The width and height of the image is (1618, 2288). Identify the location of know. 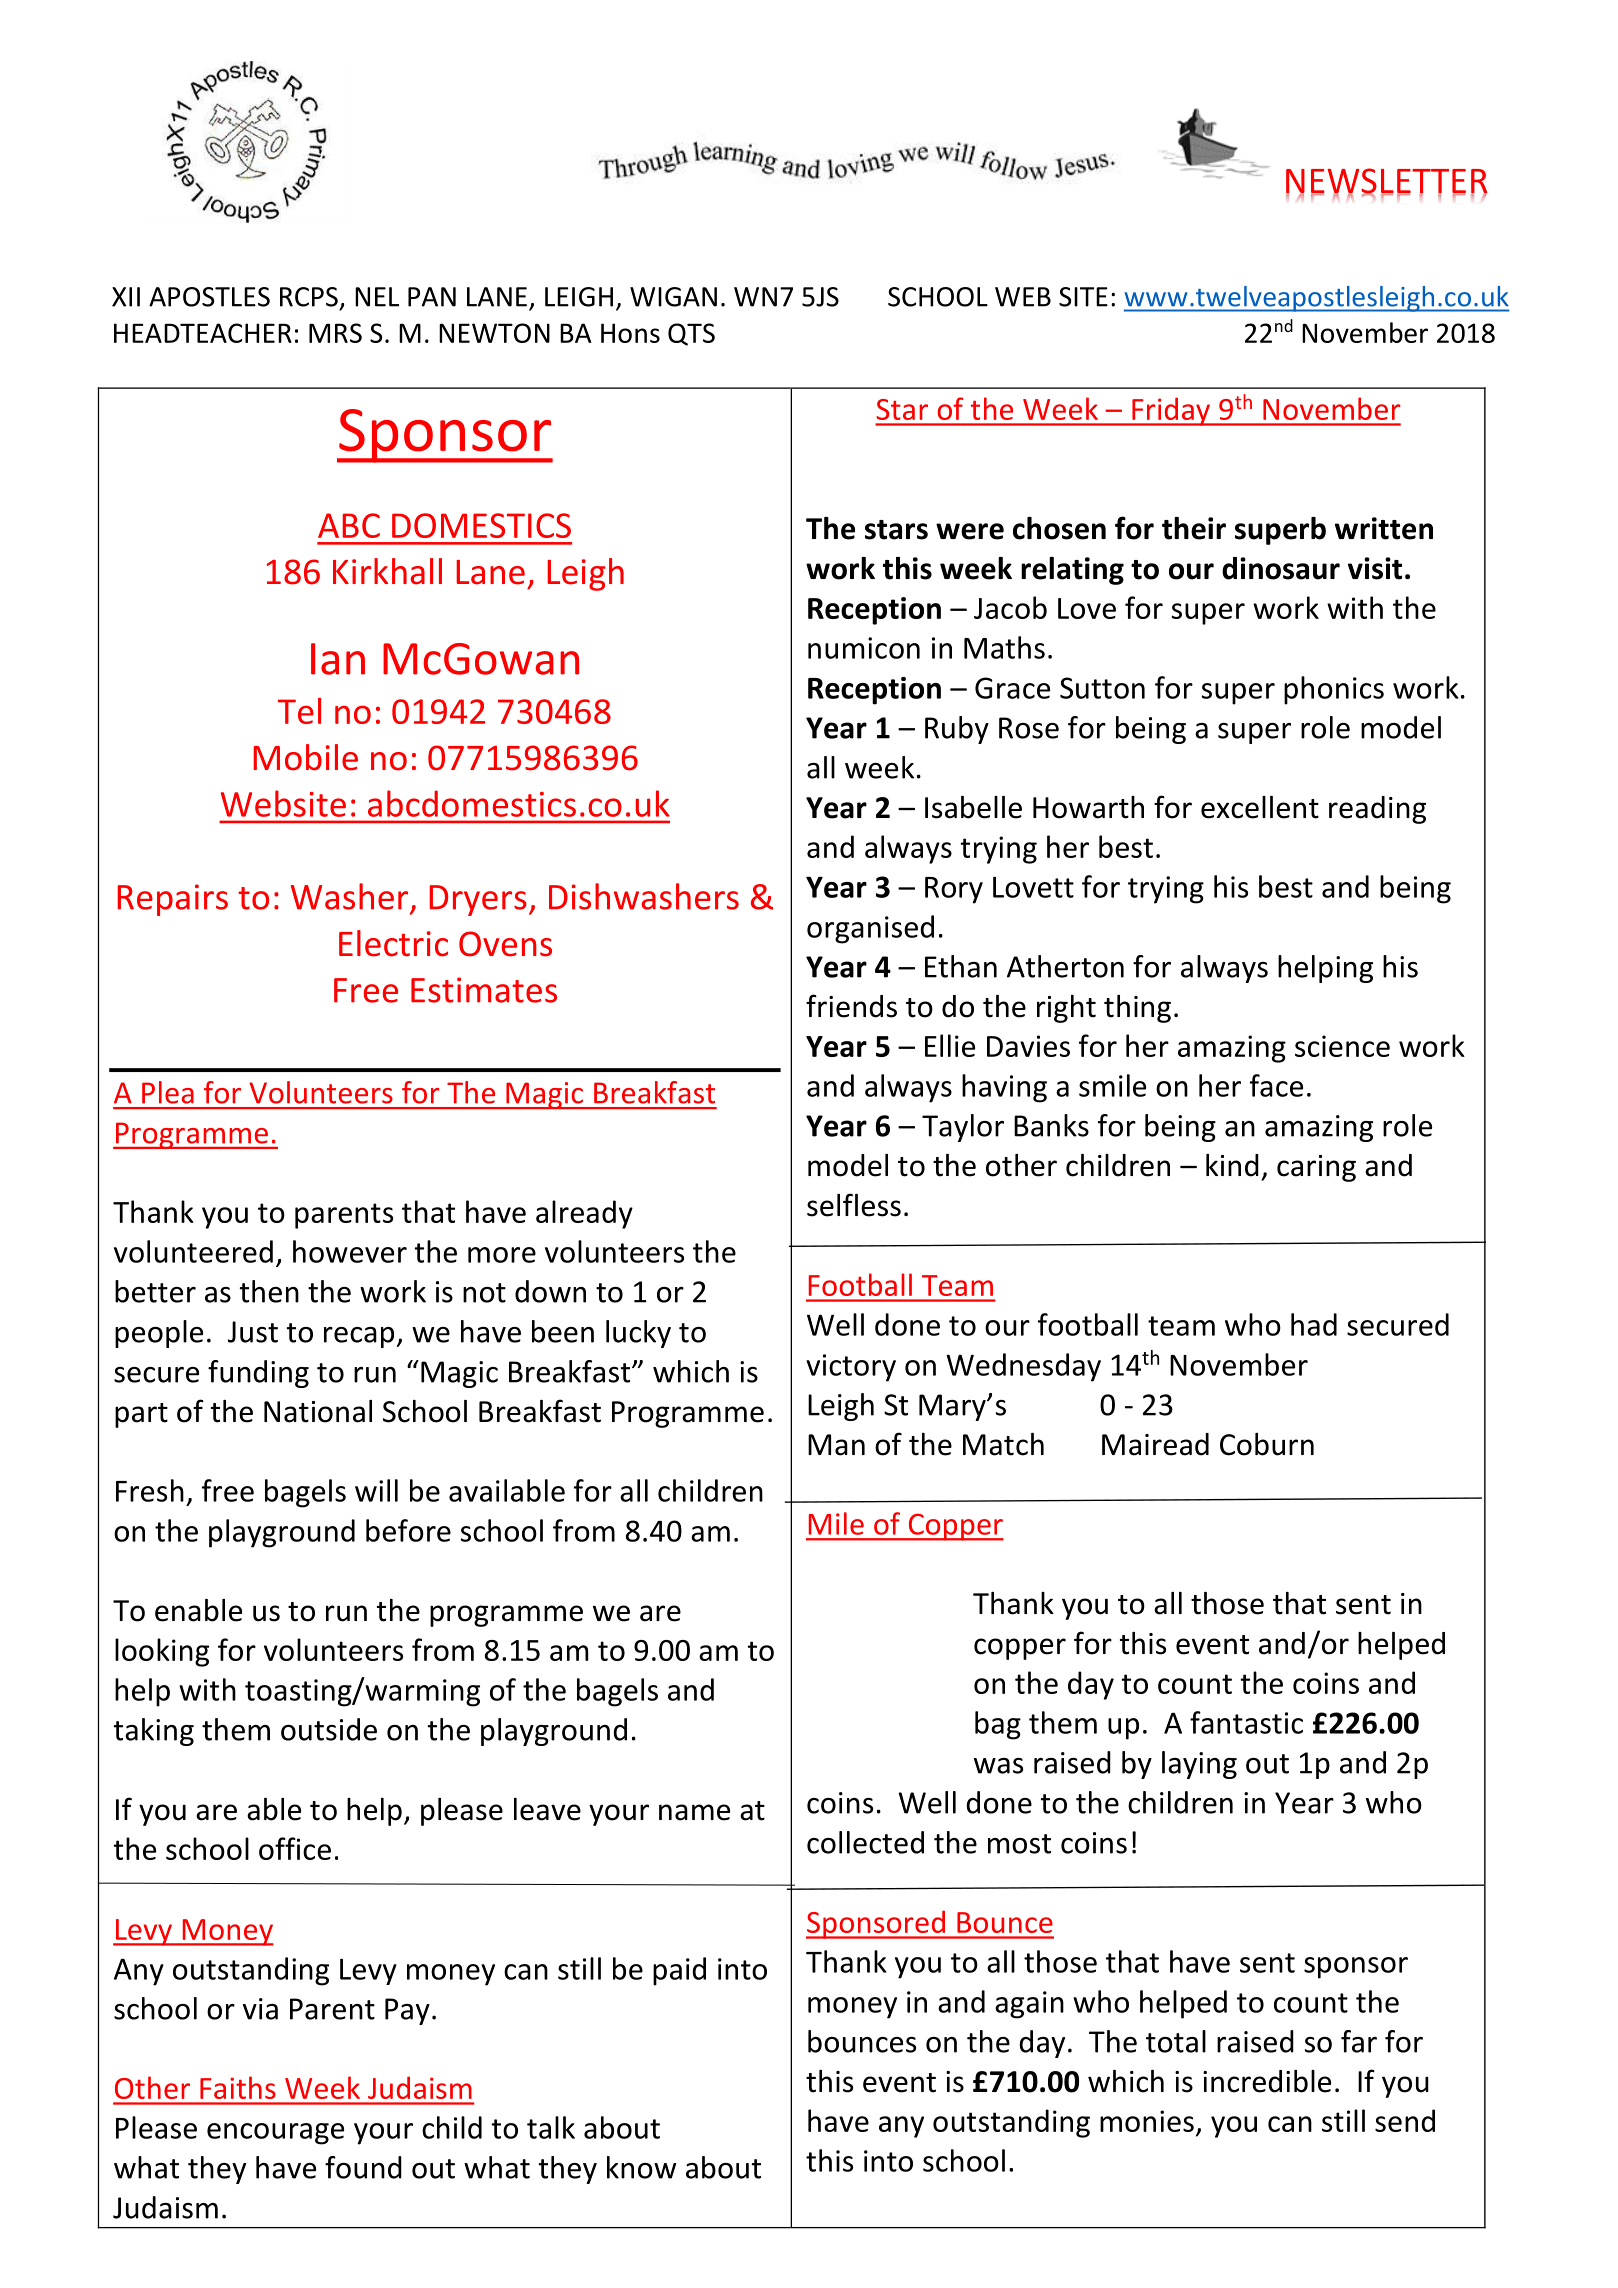
(641, 2167).
